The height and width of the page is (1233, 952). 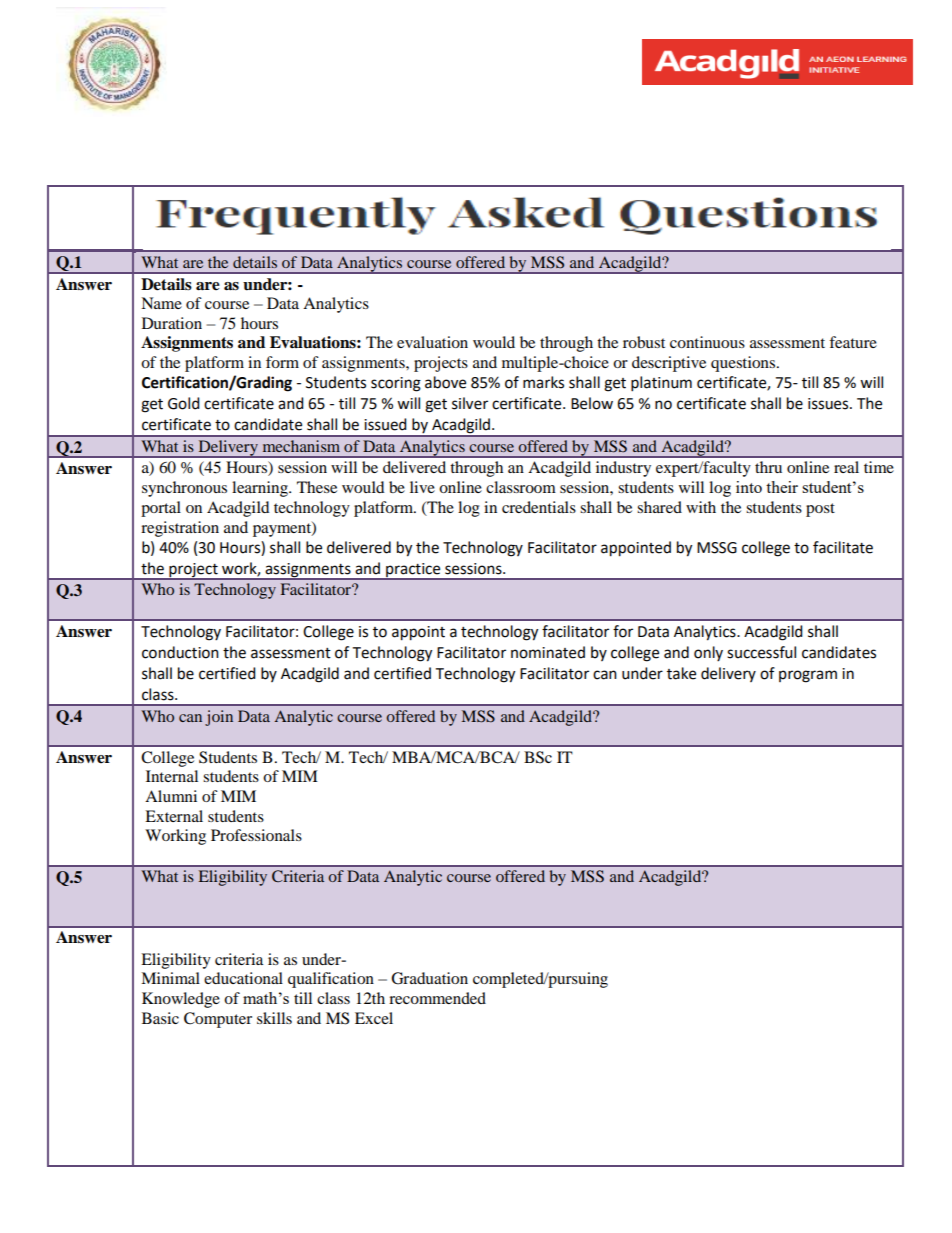 What do you see at coordinates (843, 547) in the page?
I see `facilitate` at bounding box center [843, 547].
